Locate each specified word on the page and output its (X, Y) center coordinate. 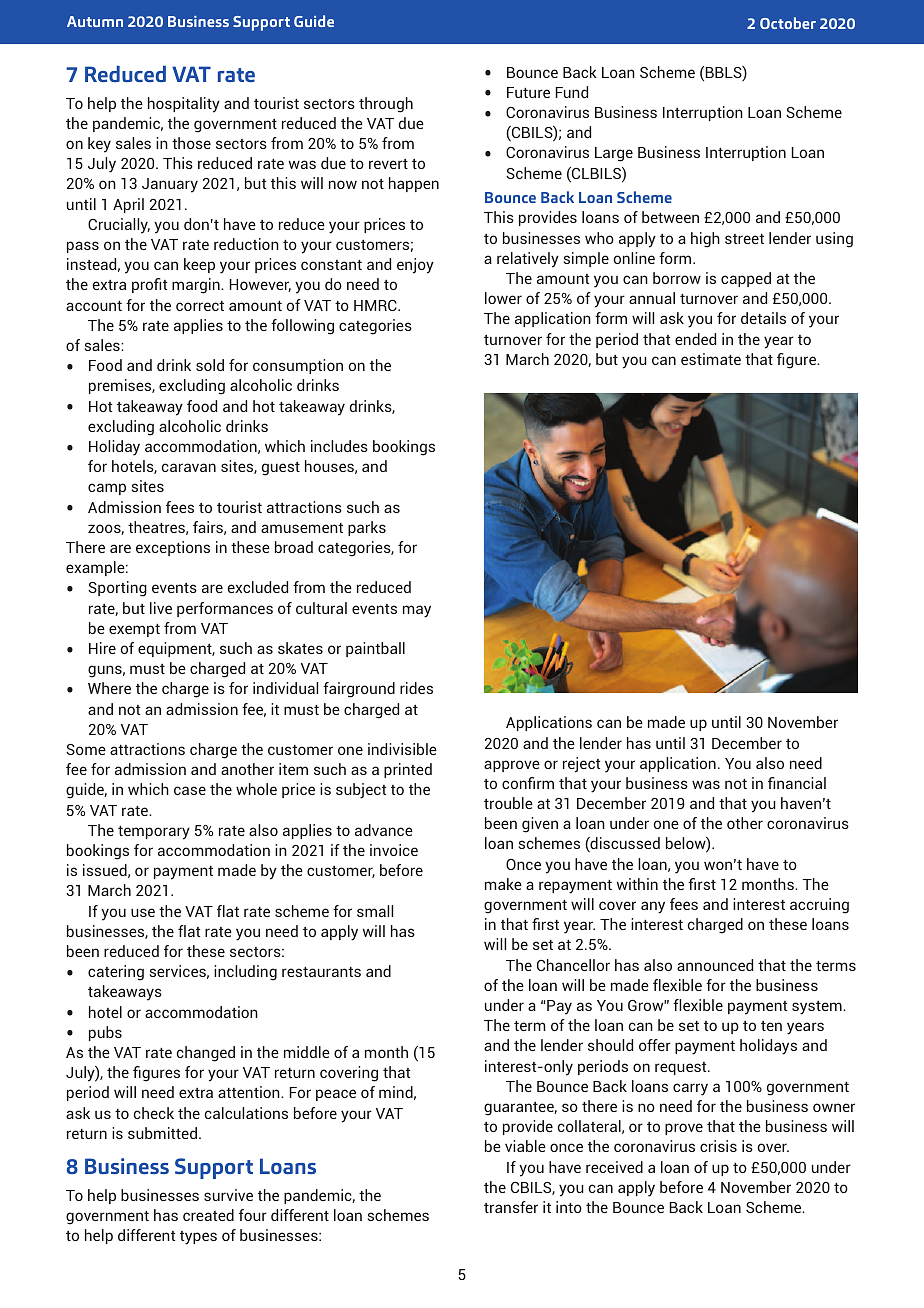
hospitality (184, 105)
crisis (718, 1146)
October (788, 23)
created (208, 1215)
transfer (511, 1207)
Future (528, 92)
